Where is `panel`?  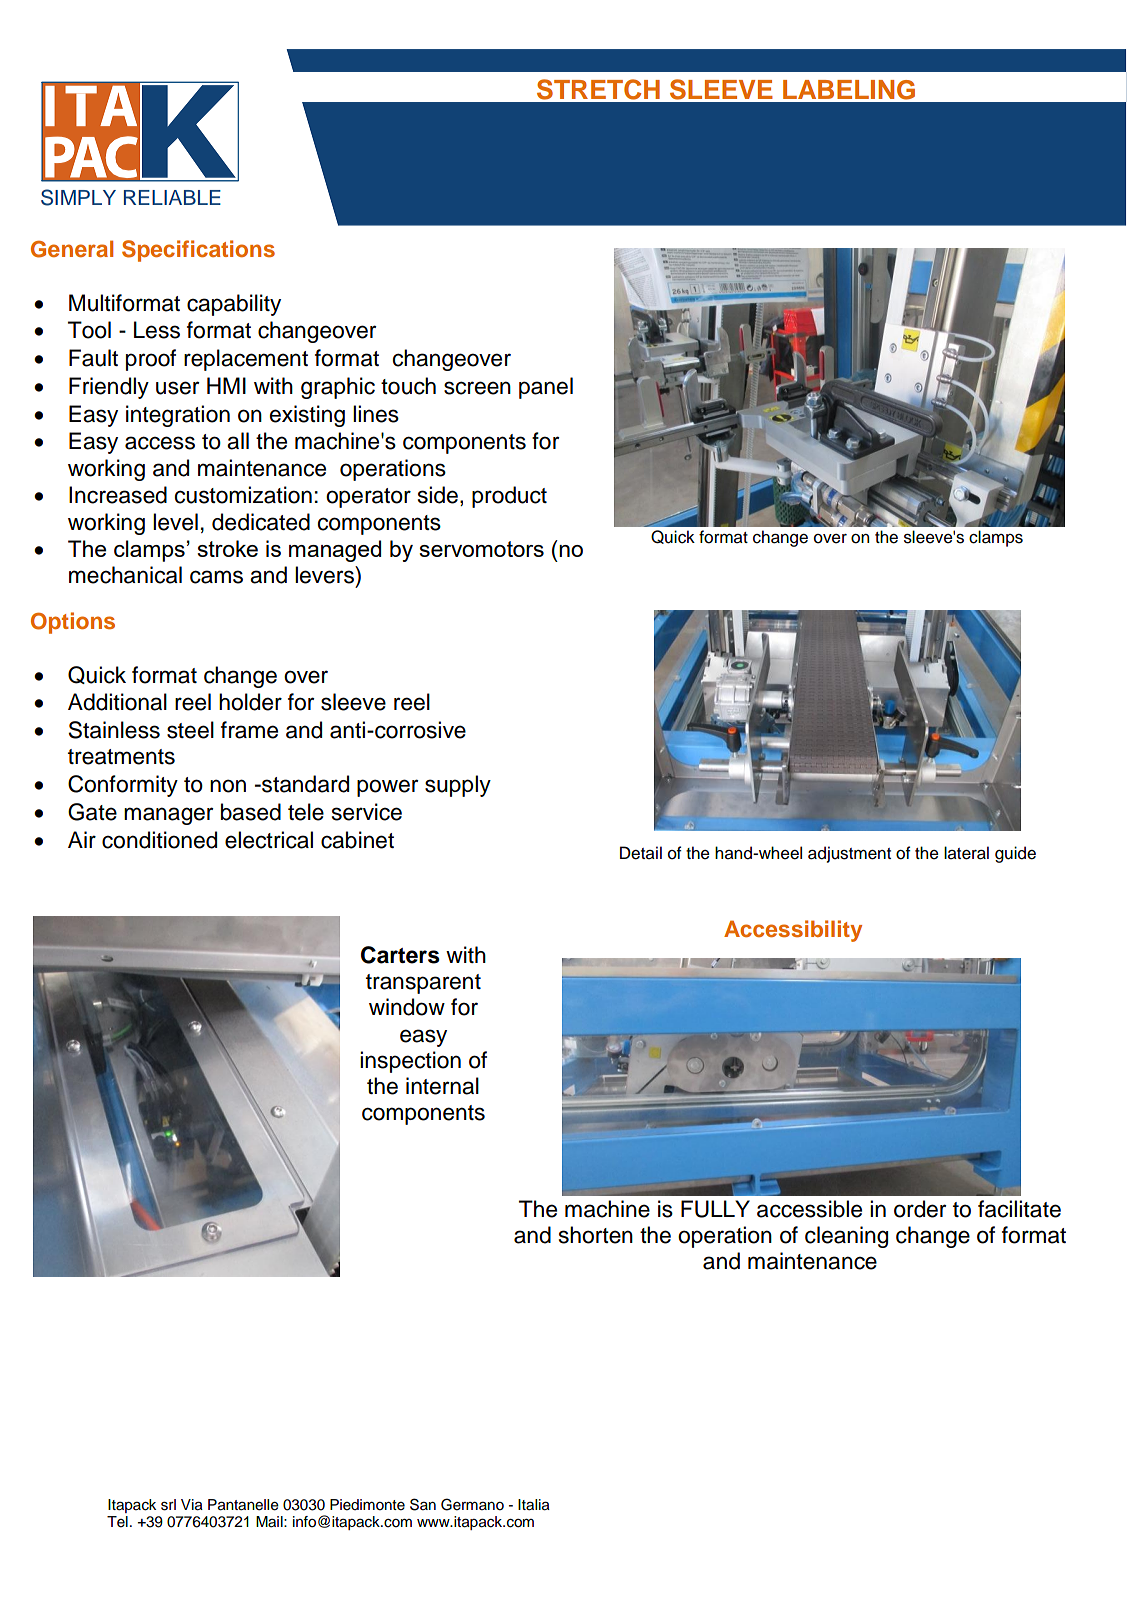 panel is located at coordinates (546, 388).
